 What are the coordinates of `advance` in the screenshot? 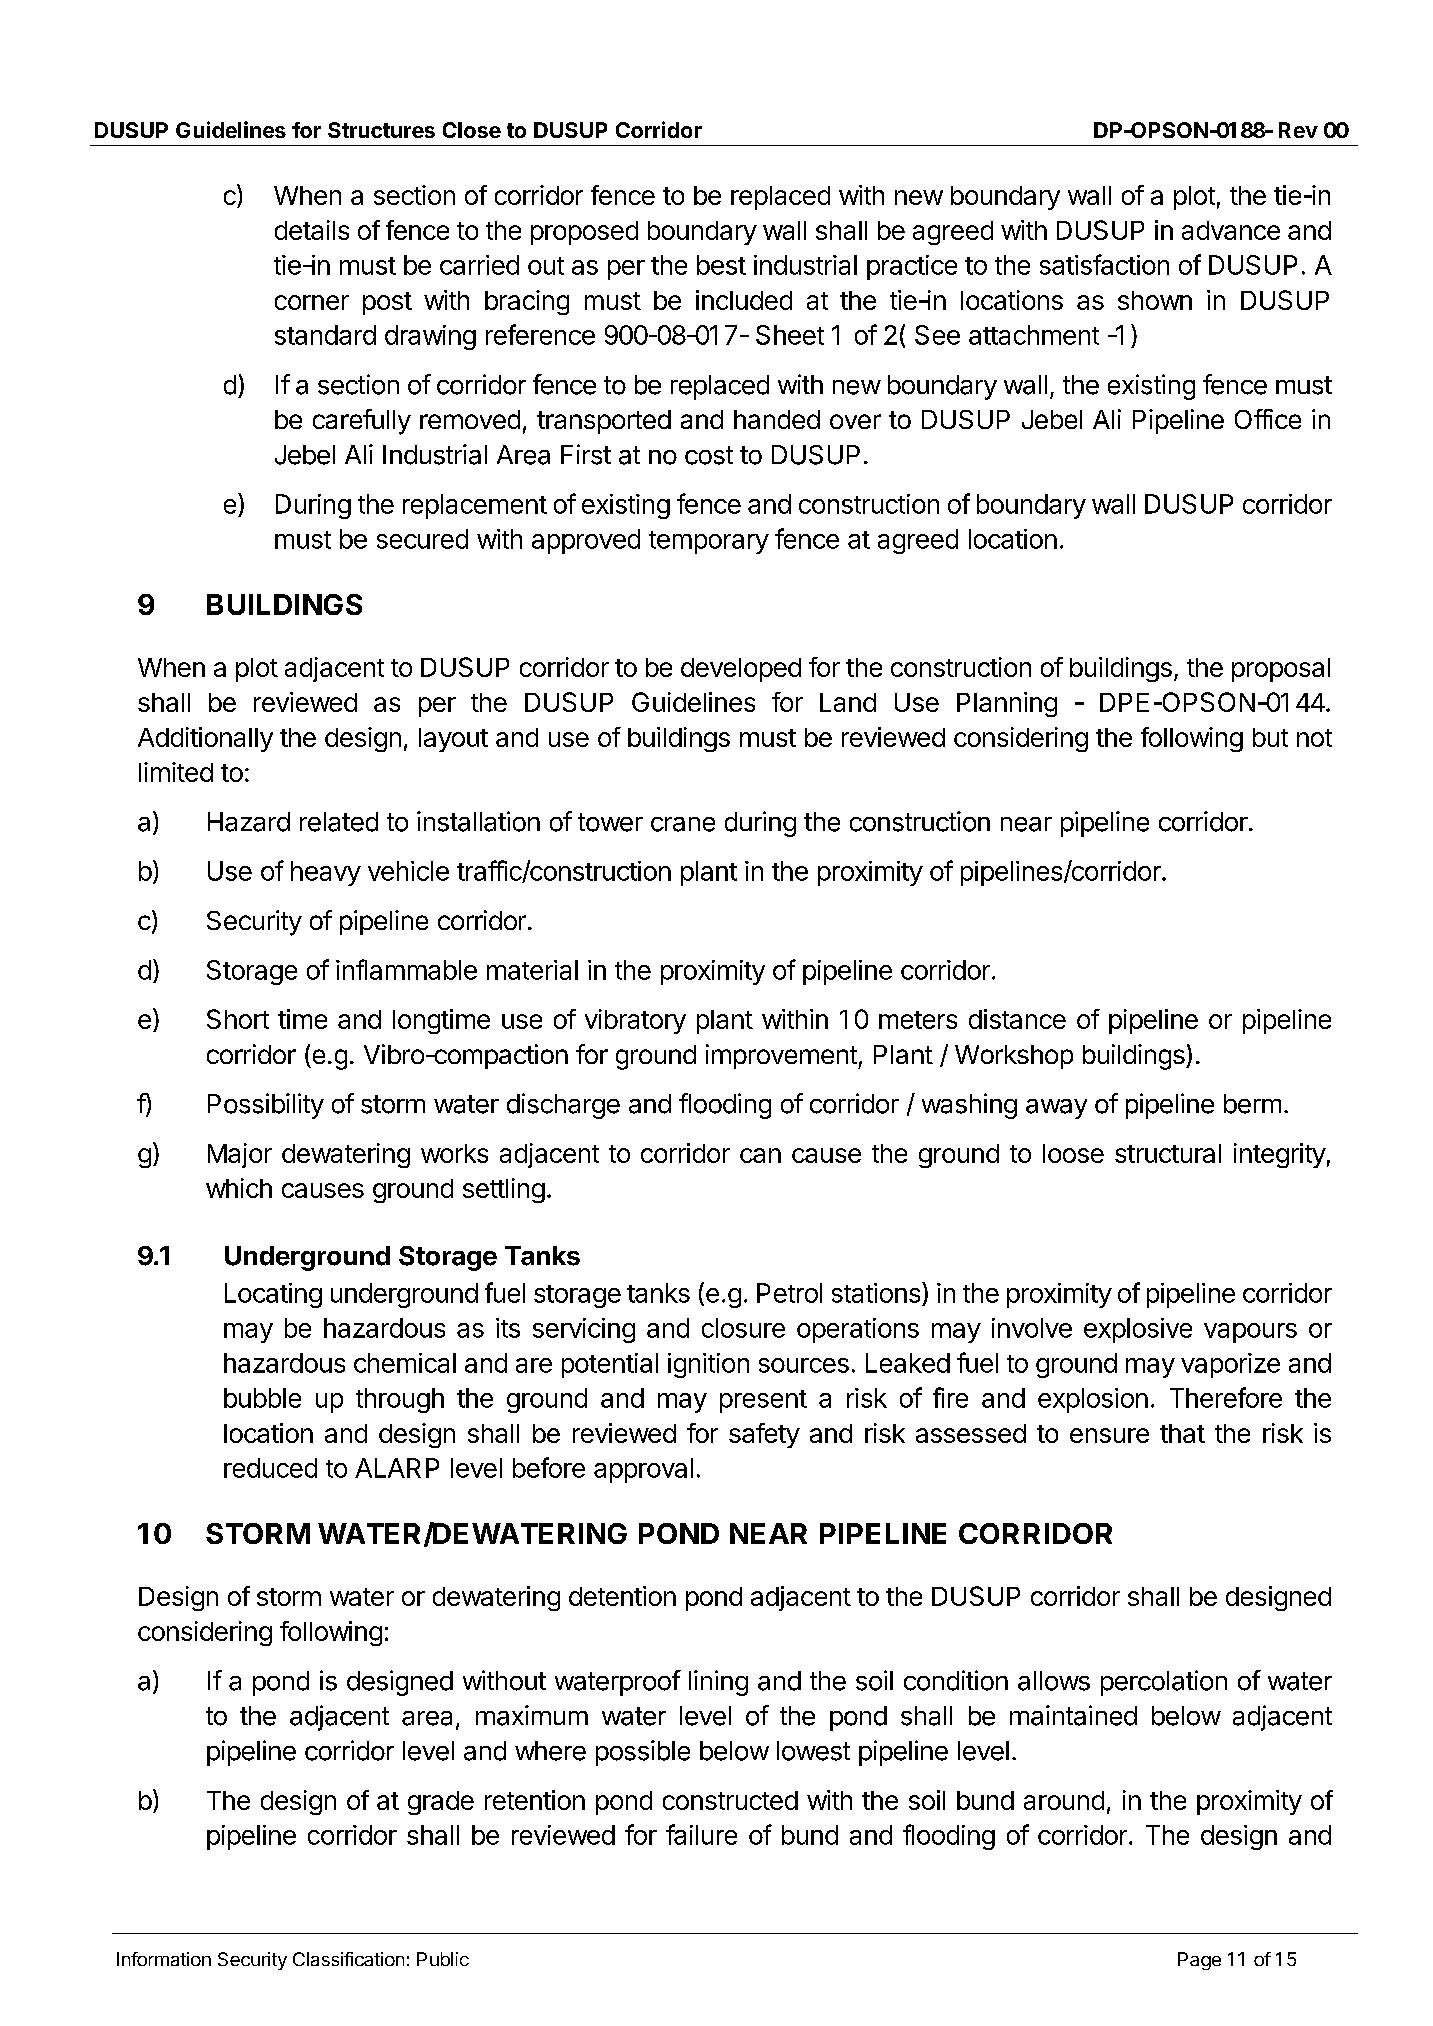 It's located at (1231, 230).
